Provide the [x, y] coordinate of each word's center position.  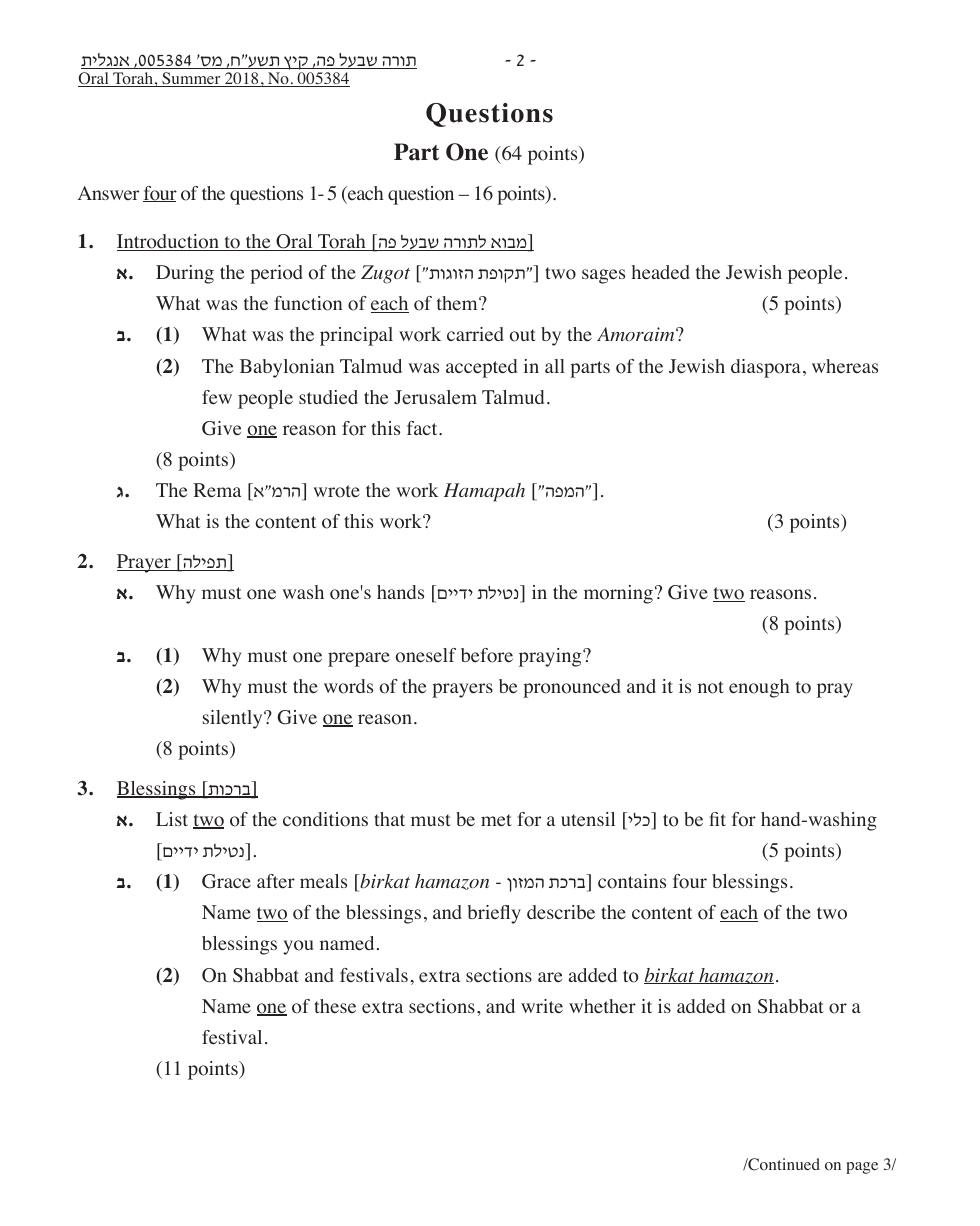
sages [603, 276]
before [487, 655]
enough [759, 688]
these [335, 1006]
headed [661, 272]
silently [234, 719]
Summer [191, 79]
